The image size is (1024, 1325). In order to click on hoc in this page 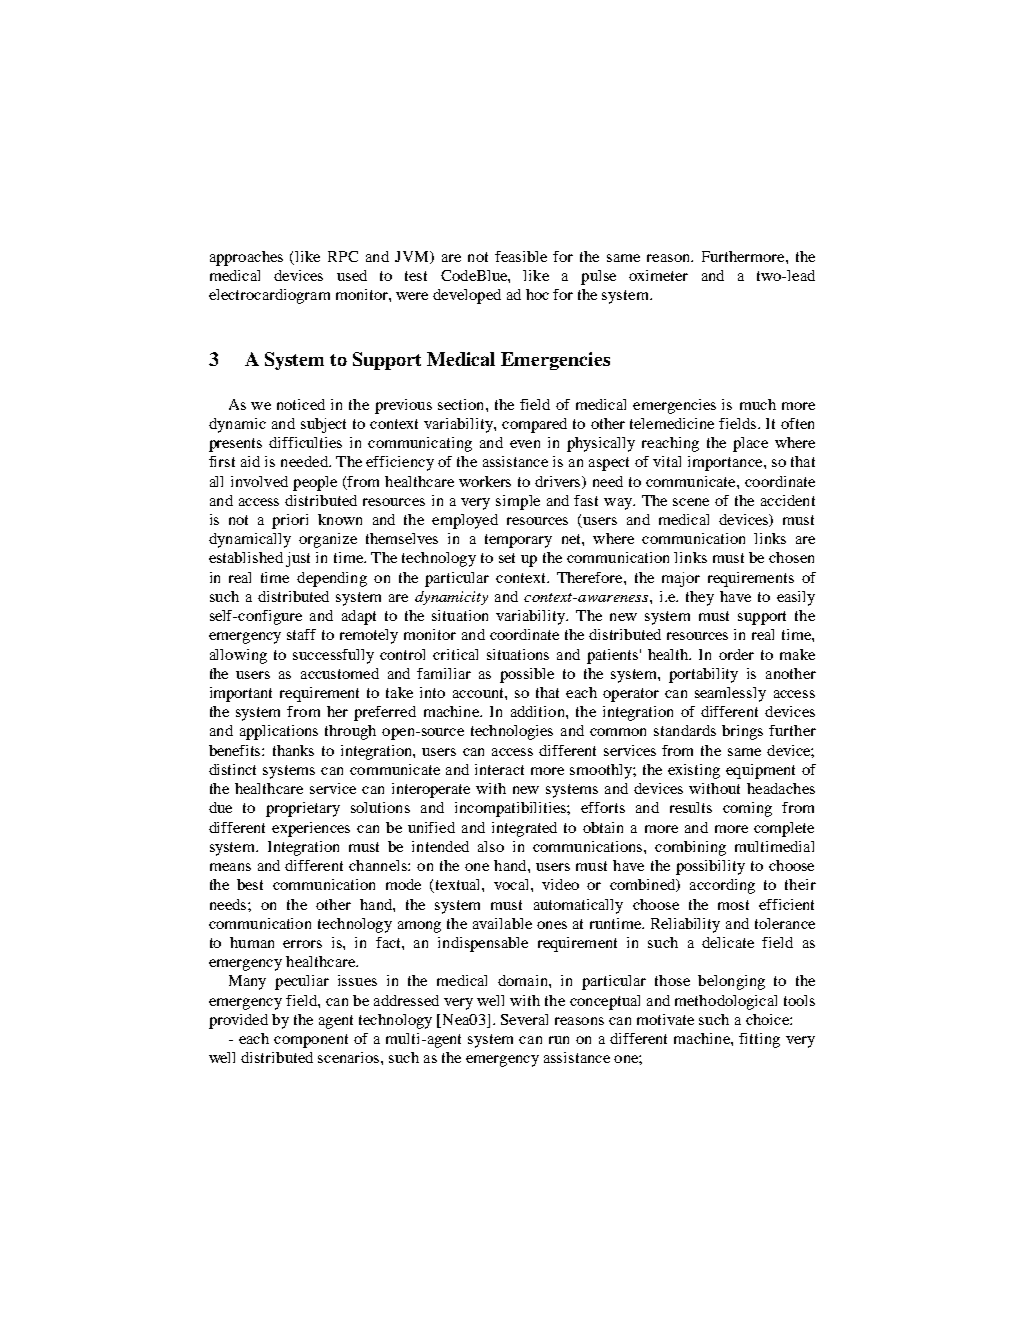, I will do `click(537, 294)`.
